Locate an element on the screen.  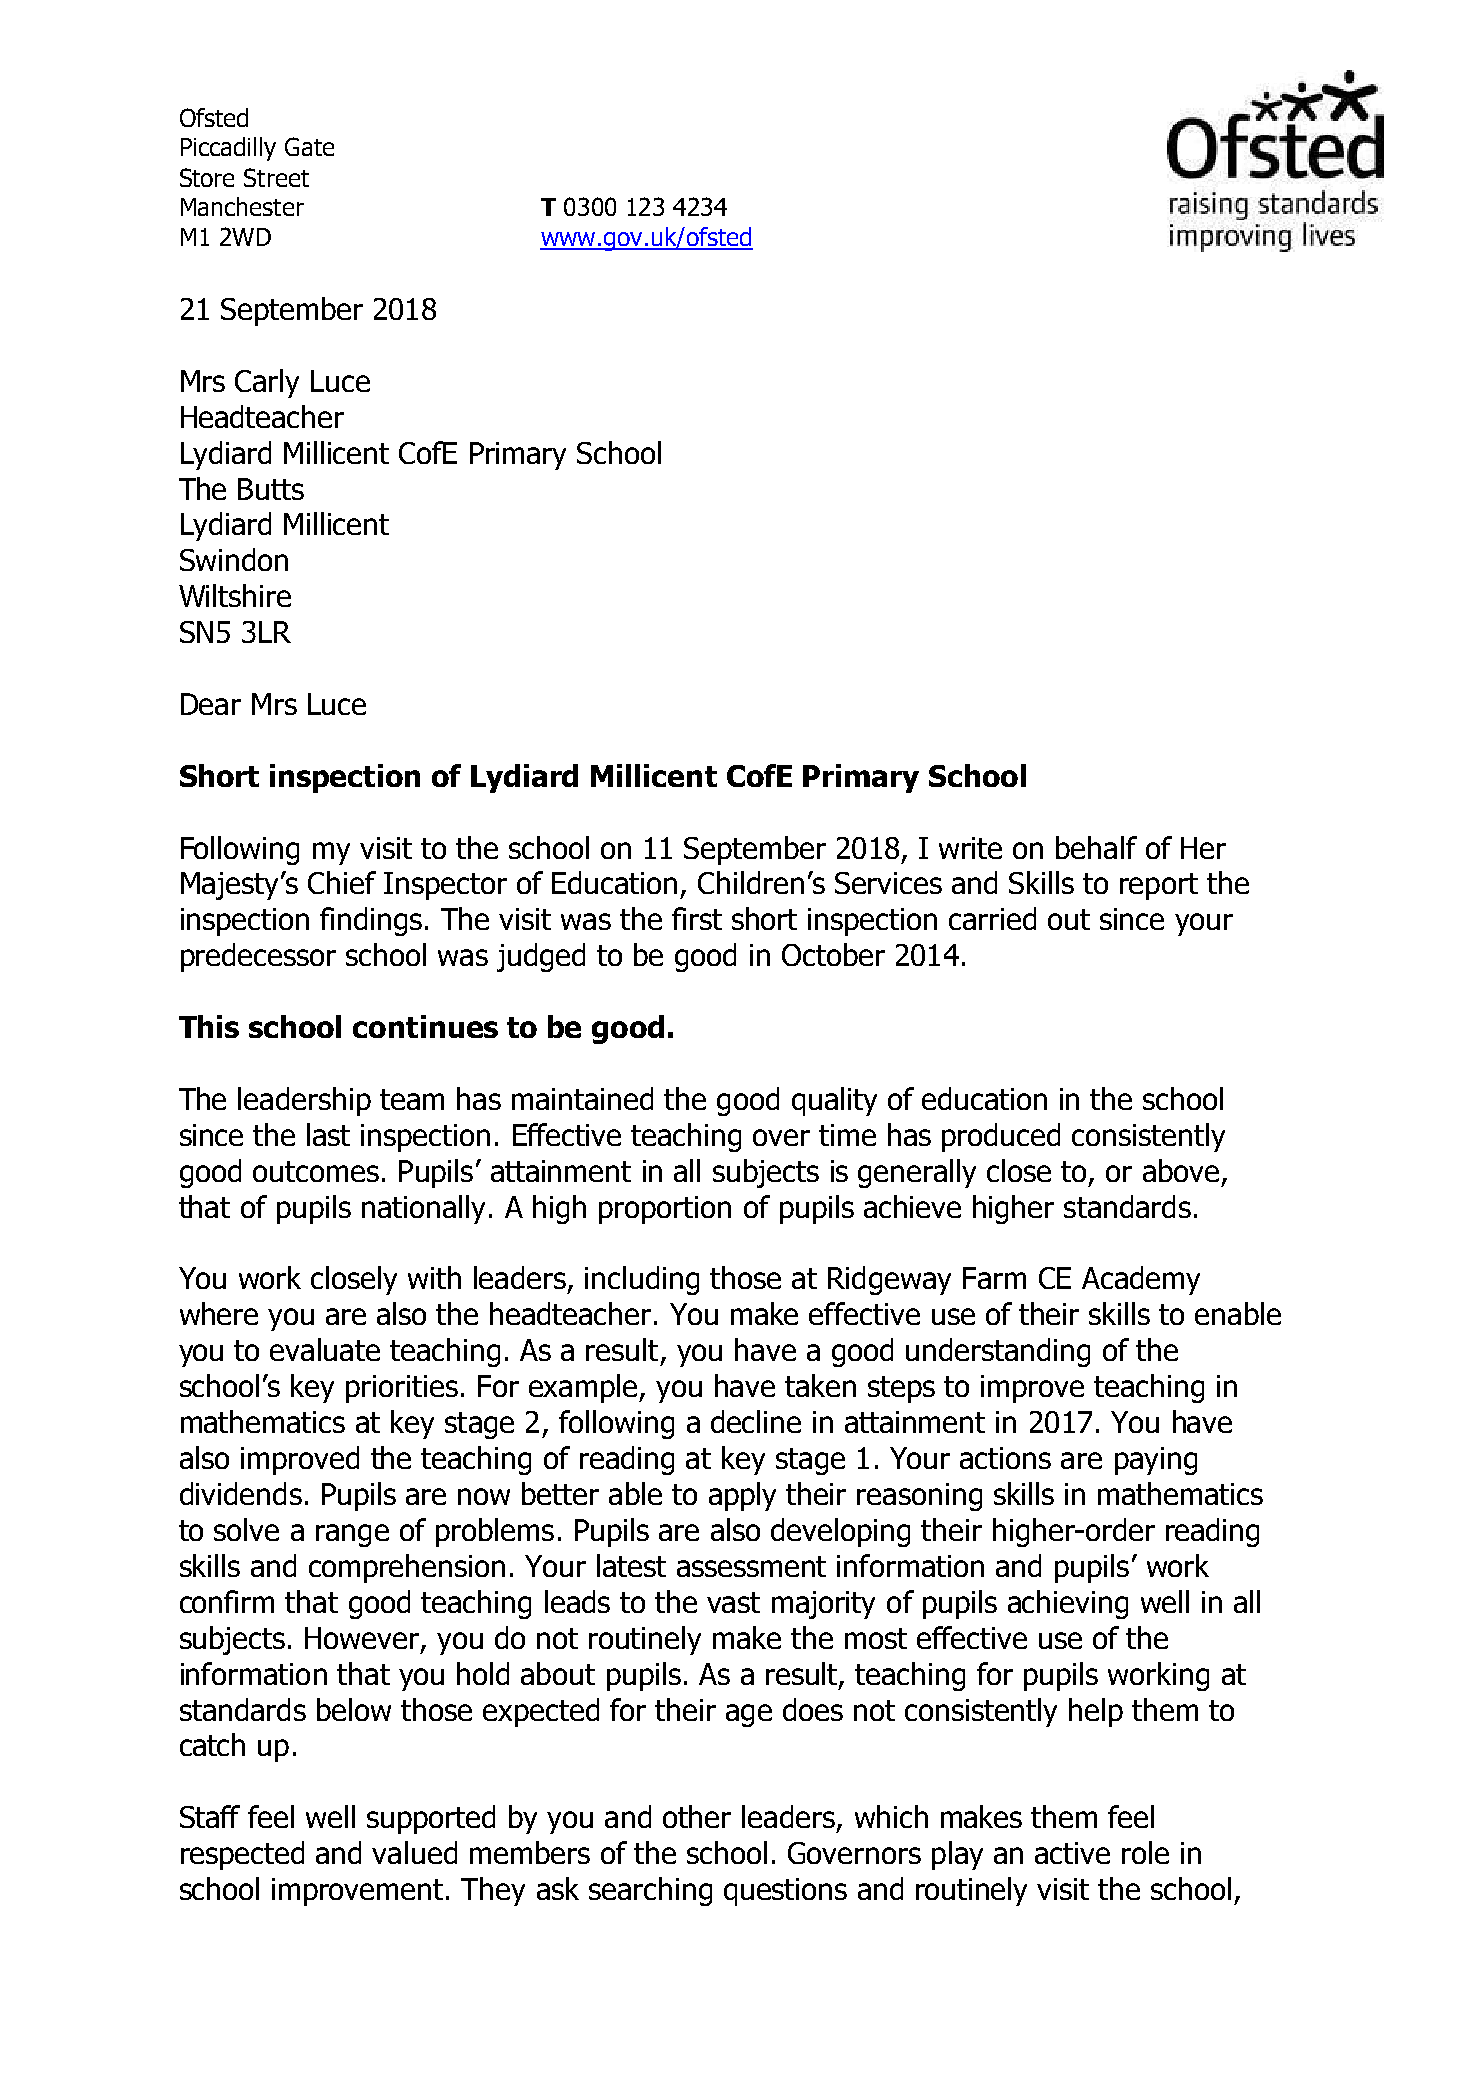
Street is located at coordinates (276, 177).
